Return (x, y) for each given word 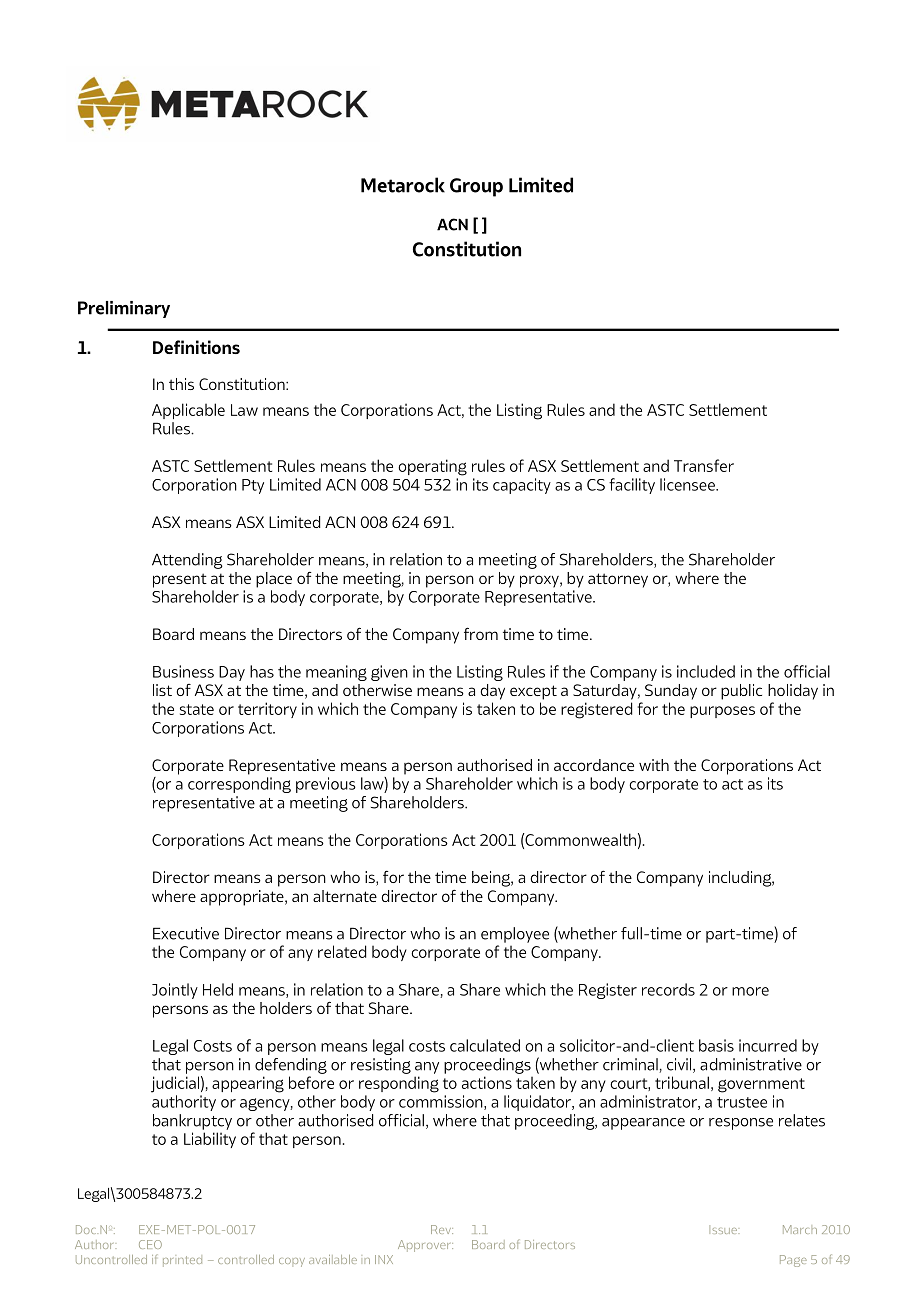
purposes (722, 712)
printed (182, 1261)
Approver (425, 1246)
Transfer (704, 465)
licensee (688, 484)
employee (515, 935)
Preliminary (124, 309)
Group (476, 187)
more (750, 991)
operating (432, 467)
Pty (253, 486)
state (197, 709)
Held (218, 989)
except (533, 692)
